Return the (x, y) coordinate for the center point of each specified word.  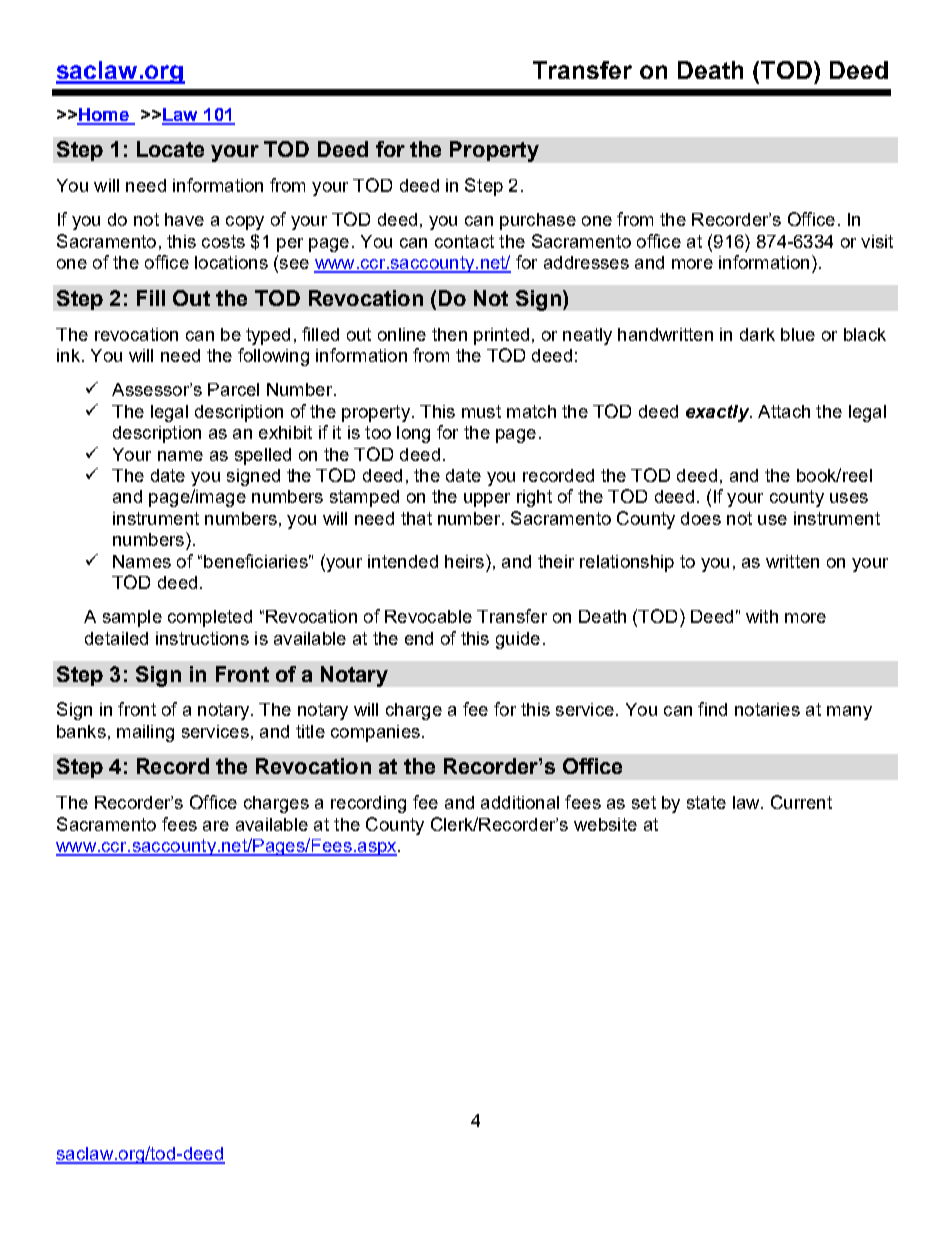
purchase (538, 221)
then (449, 334)
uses (849, 498)
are (216, 826)
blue (798, 334)
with (762, 616)
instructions (202, 638)
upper (487, 500)
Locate (170, 149)
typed (268, 336)
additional (520, 802)
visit (877, 241)
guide (518, 640)
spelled (263, 456)
